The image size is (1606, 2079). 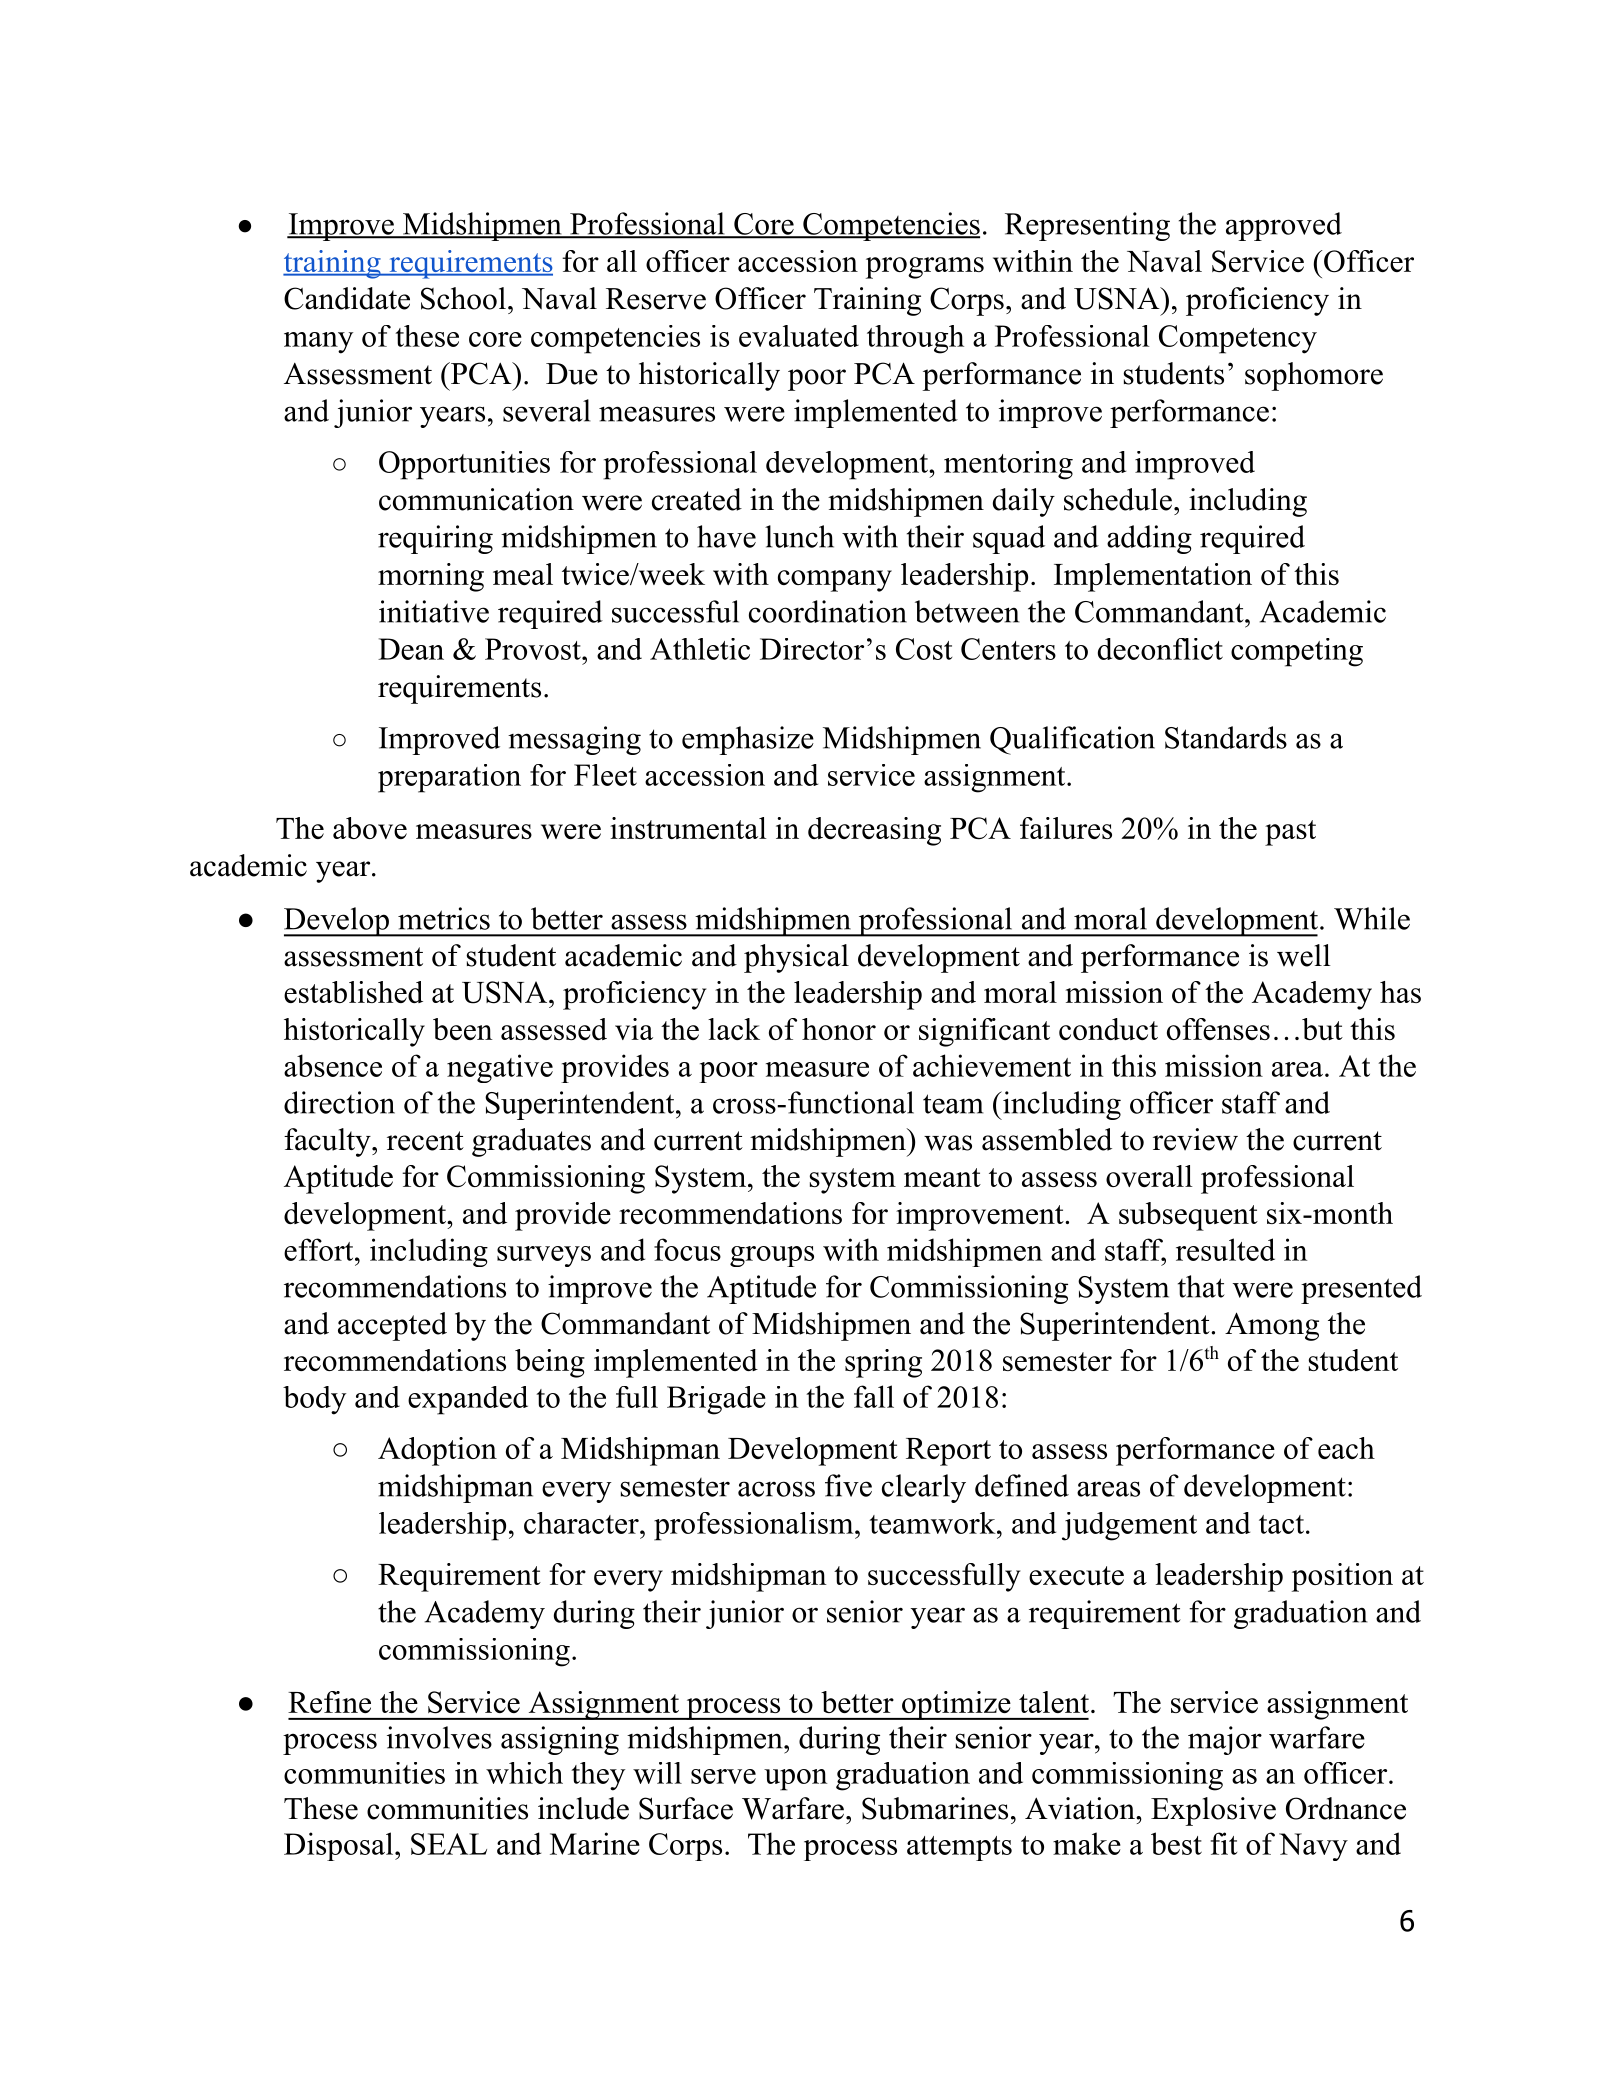 I want to click on Dean, so click(x=411, y=649).
